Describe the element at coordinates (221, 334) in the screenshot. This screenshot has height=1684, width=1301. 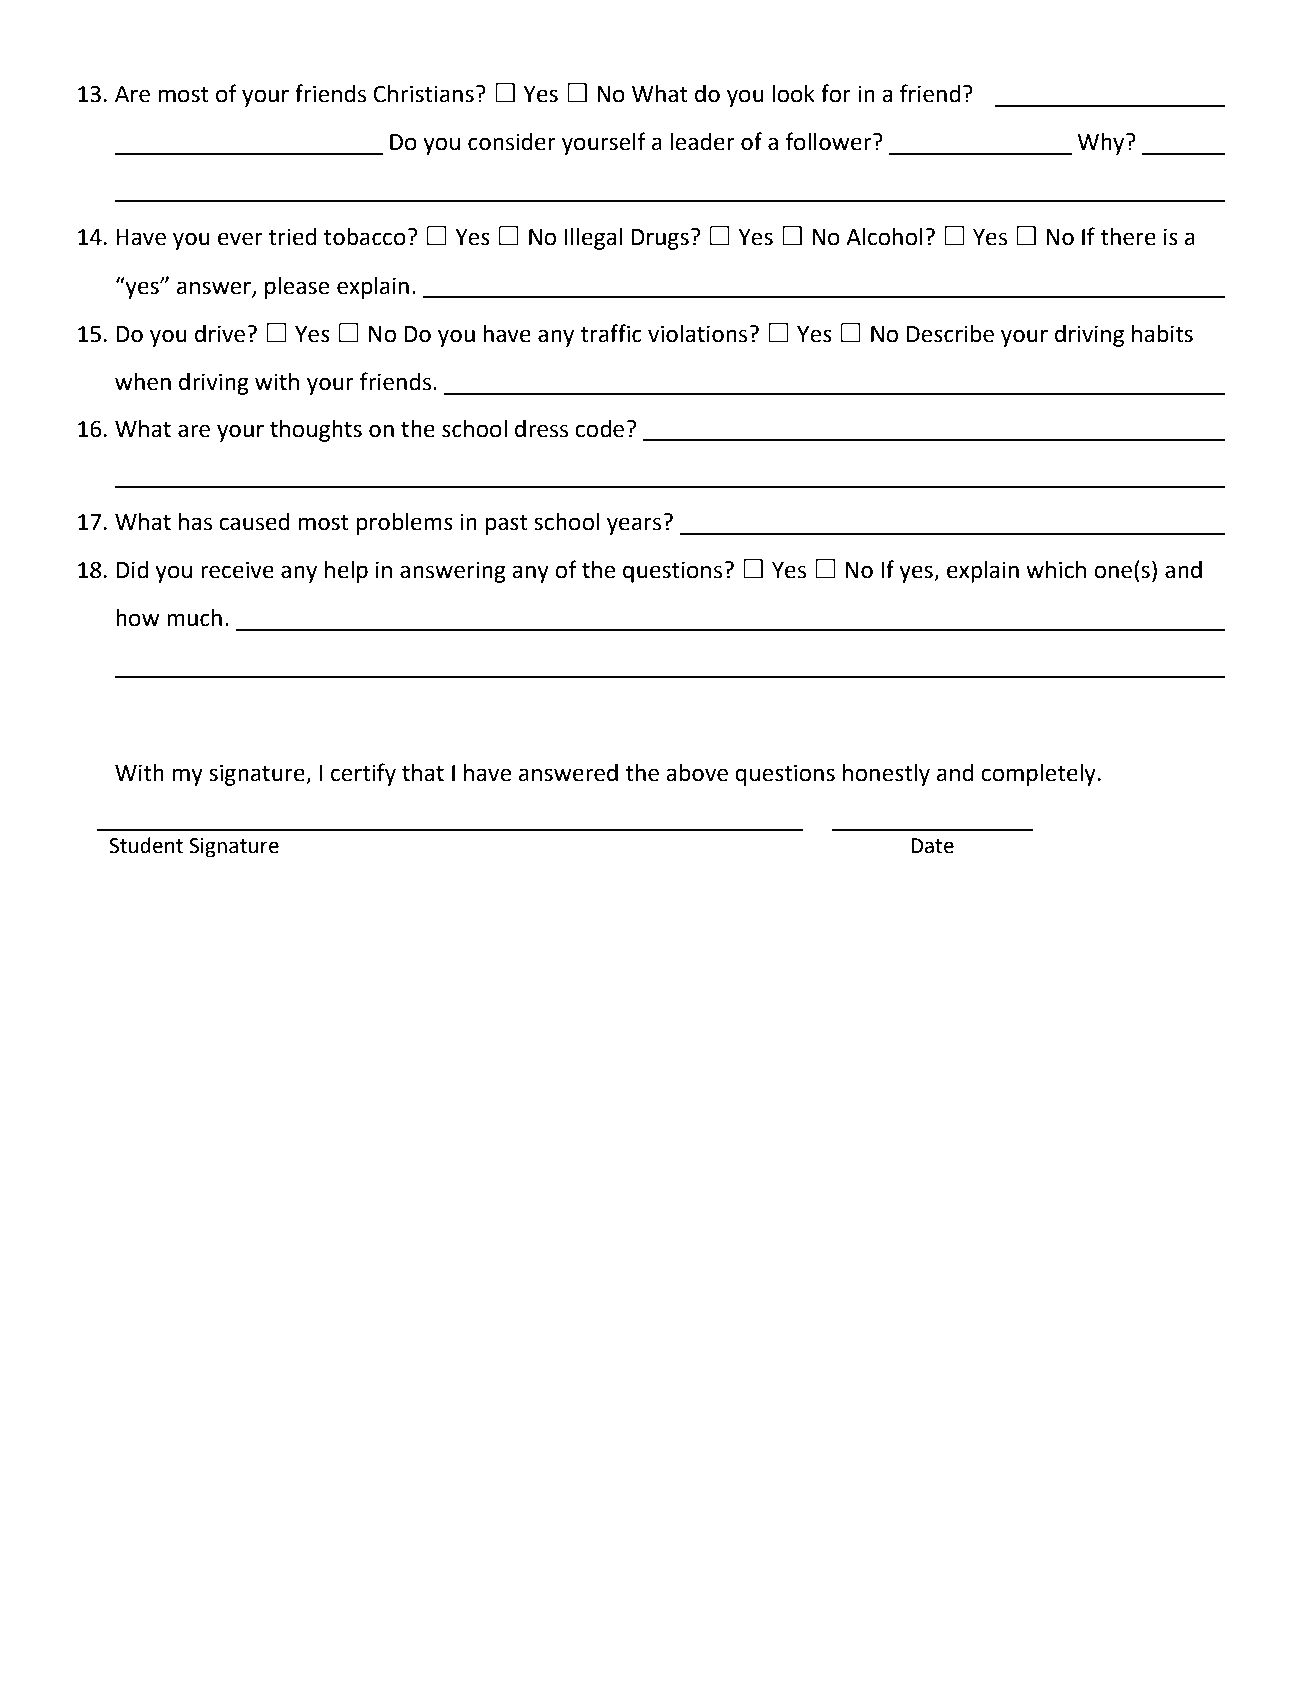
I see `drive` at that location.
